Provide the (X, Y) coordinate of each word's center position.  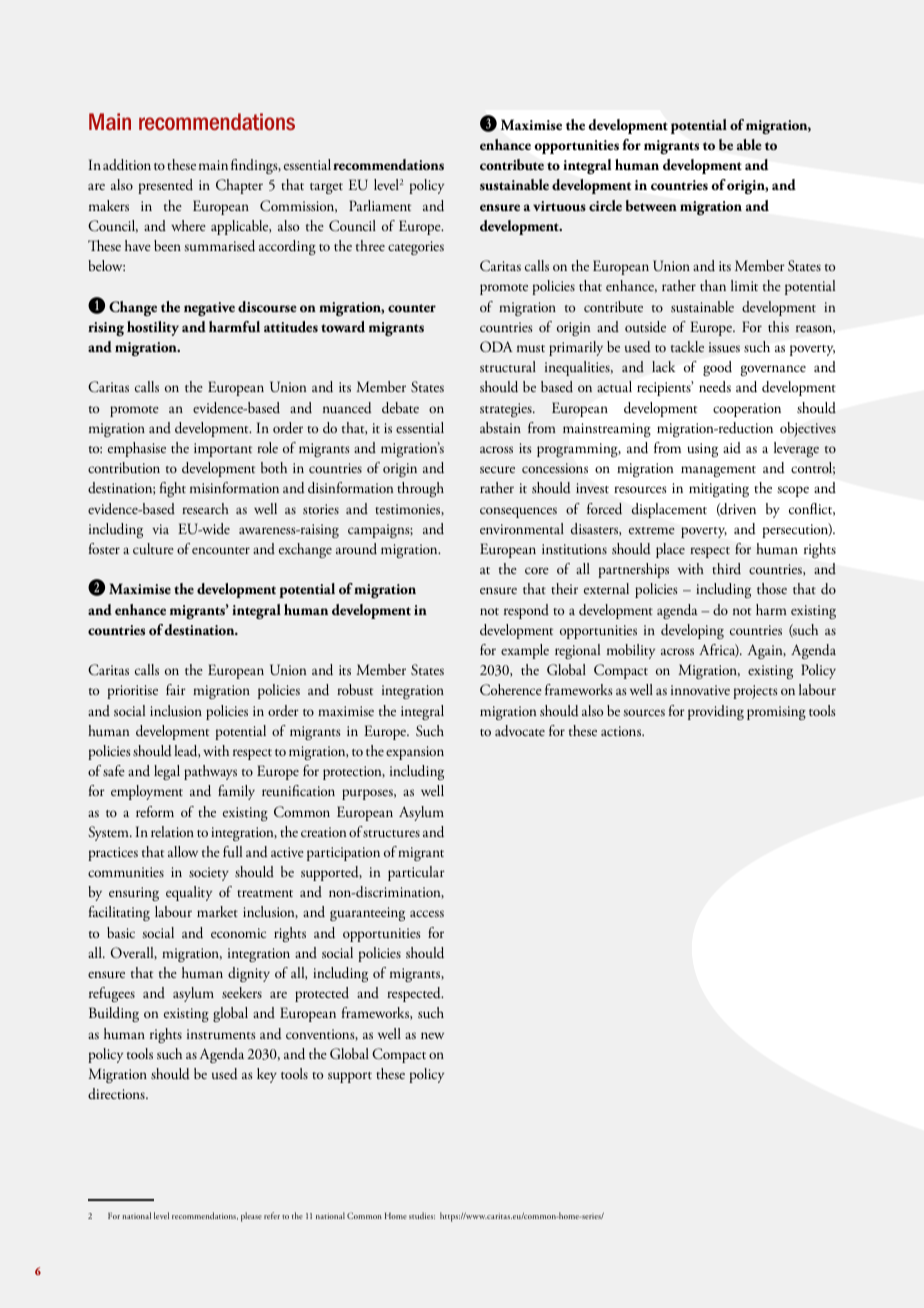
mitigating (719, 490)
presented (165, 186)
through (420, 489)
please (251, 1217)
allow (183, 851)
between (651, 205)
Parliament (380, 205)
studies (422, 1215)
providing (716, 712)
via (160, 529)
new (432, 1035)
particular (416, 873)
